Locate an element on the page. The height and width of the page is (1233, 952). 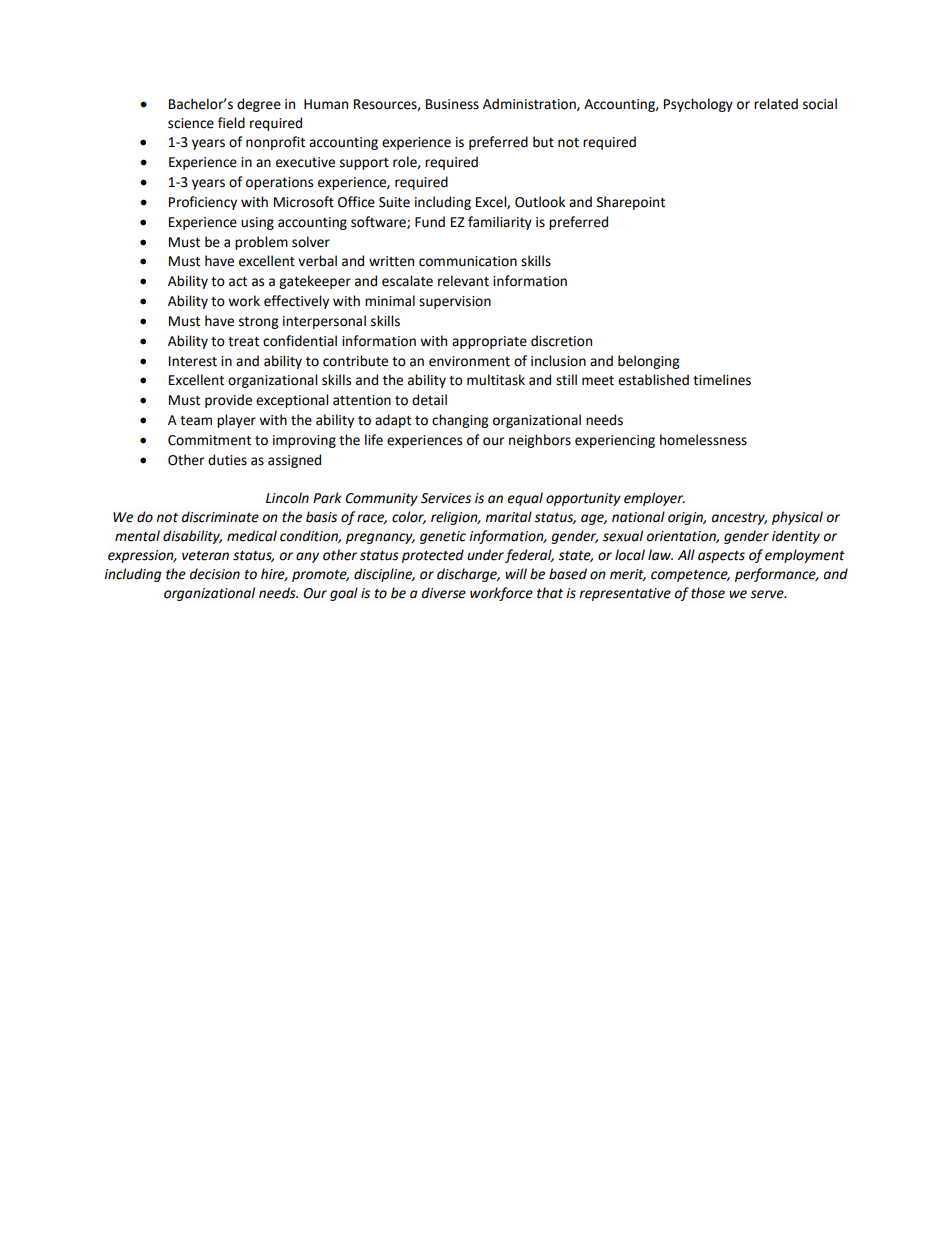
decision is located at coordinates (215, 574).
